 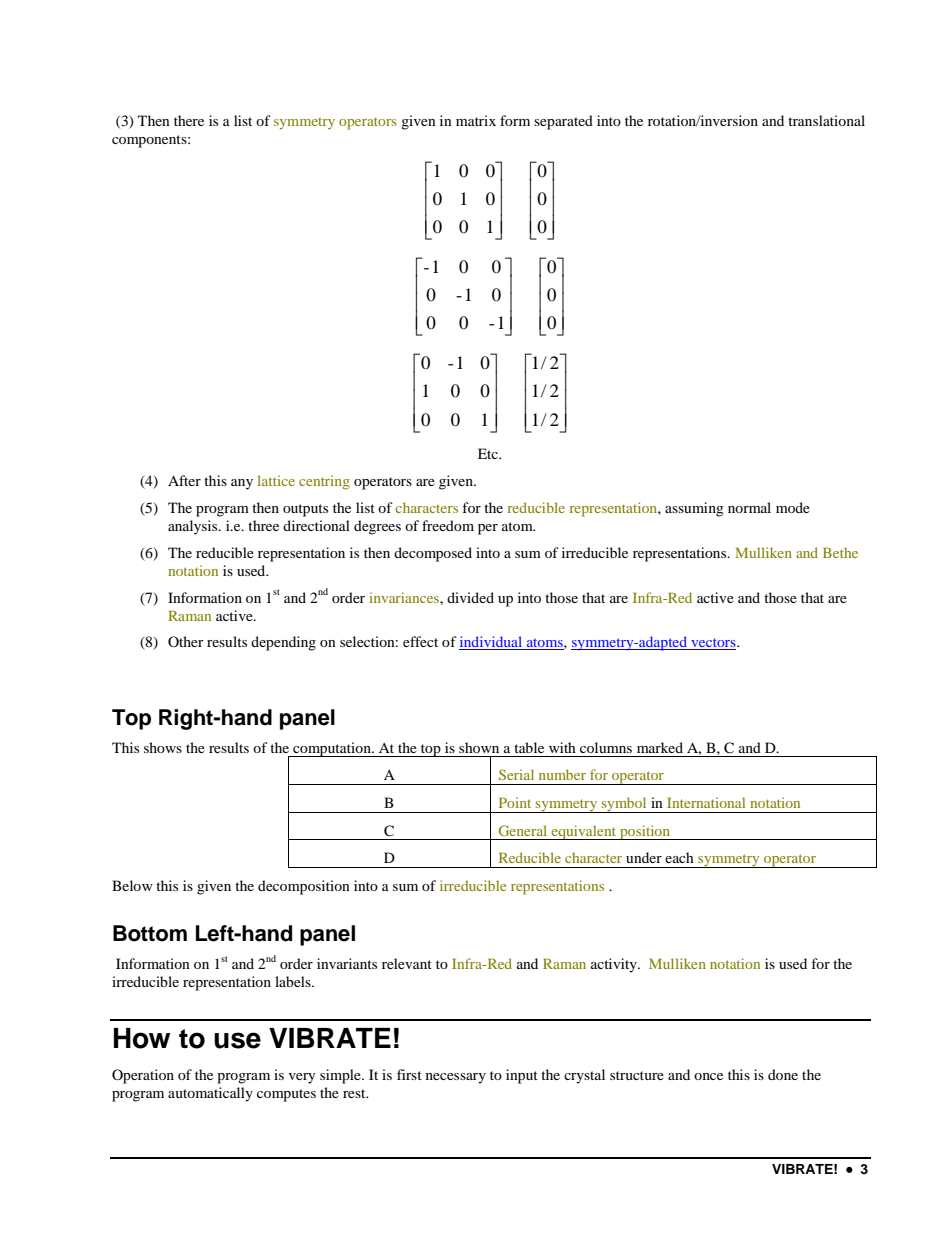 What do you see at coordinates (523, 830) in the image?
I see `General` at bounding box center [523, 830].
